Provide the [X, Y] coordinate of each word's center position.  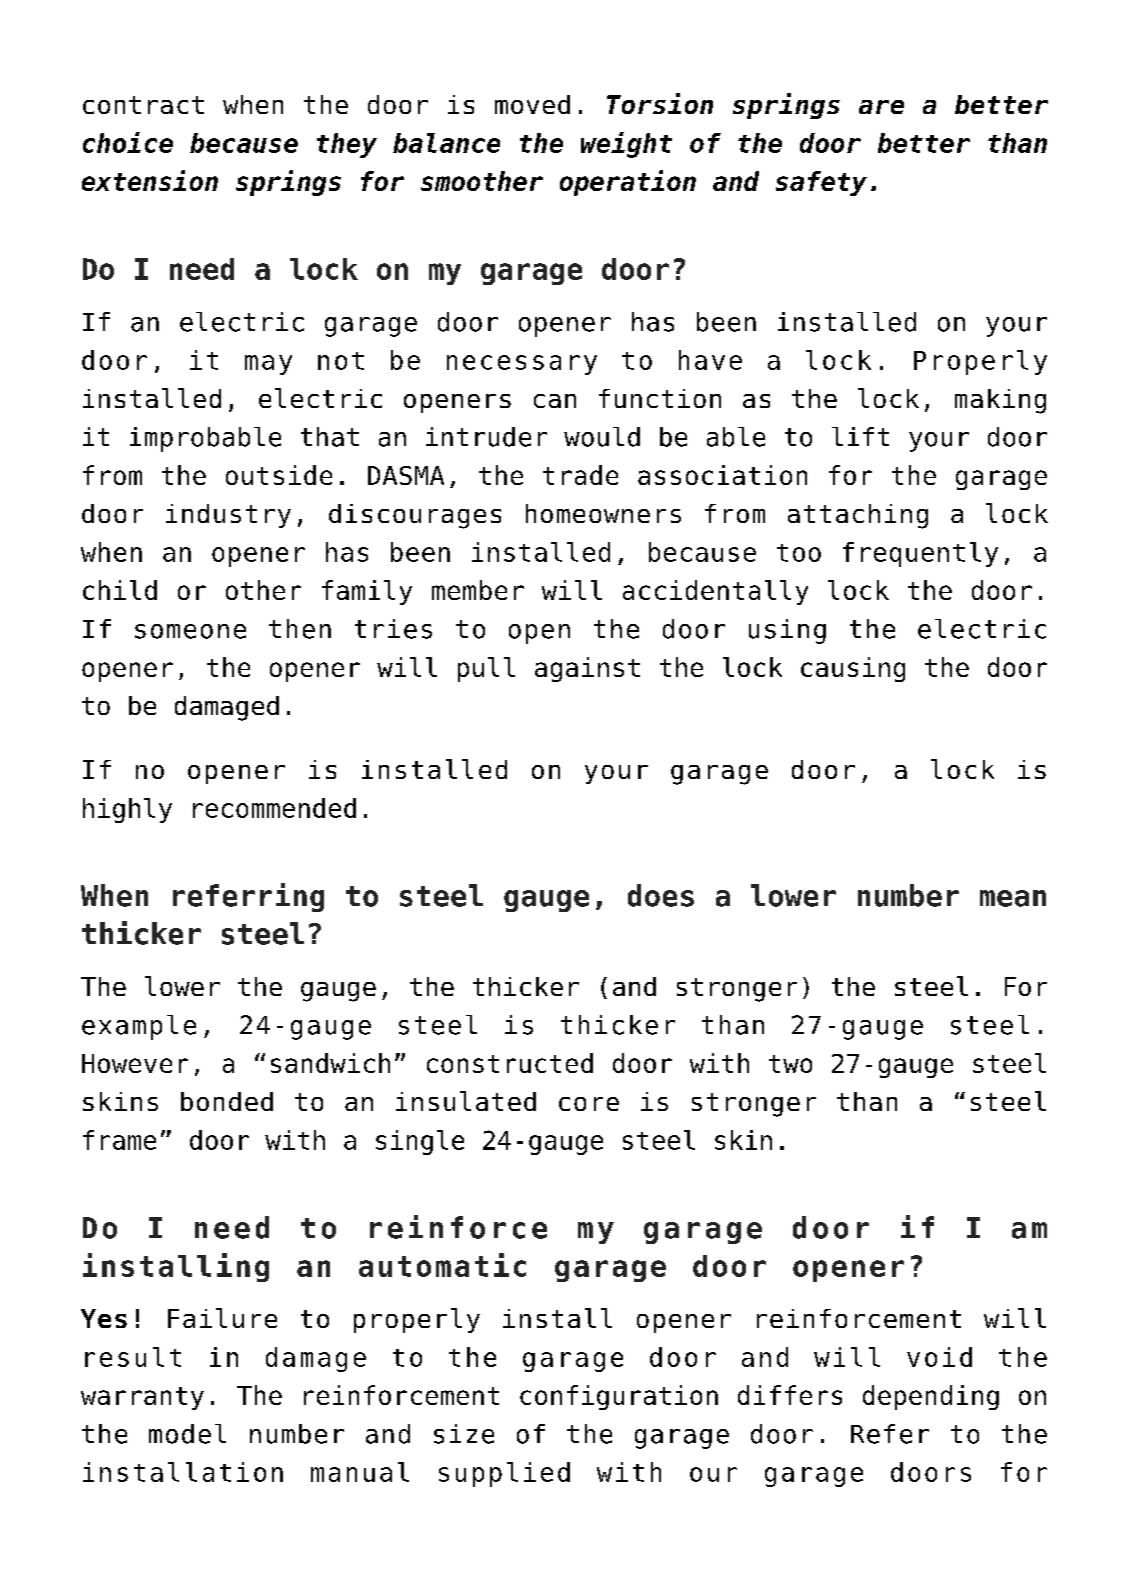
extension [150, 180]
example [139, 1027]
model [187, 1434]
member [478, 590]
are [881, 107]
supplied [504, 1474]
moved [532, 104]
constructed [510, 1063]
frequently [920, 554]
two [790, 1064]
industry [228, 516]
